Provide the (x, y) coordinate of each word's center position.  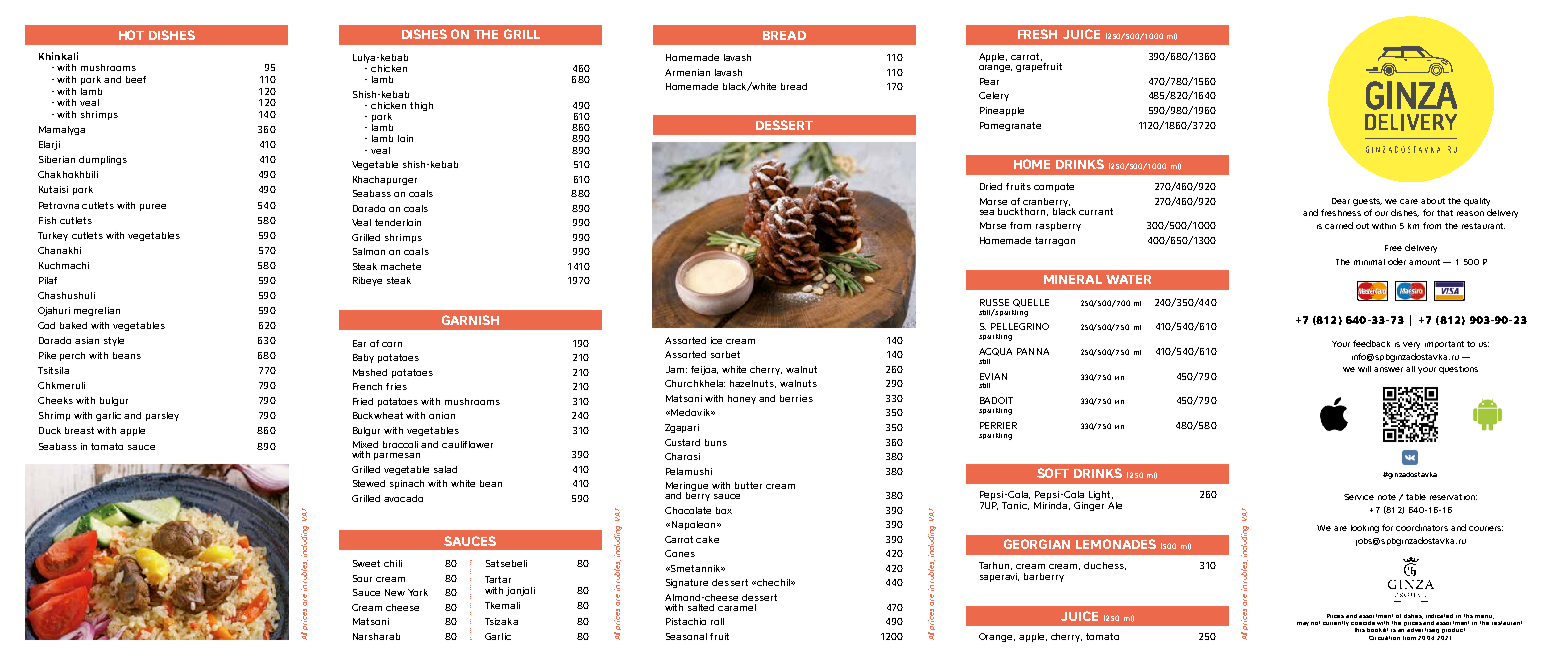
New (395, 592)
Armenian (687, 72)
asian (87, 340)
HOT (131, 35)
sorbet (725, 354)
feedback (1371, 343)
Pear (989, 81)
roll (717, 621)
